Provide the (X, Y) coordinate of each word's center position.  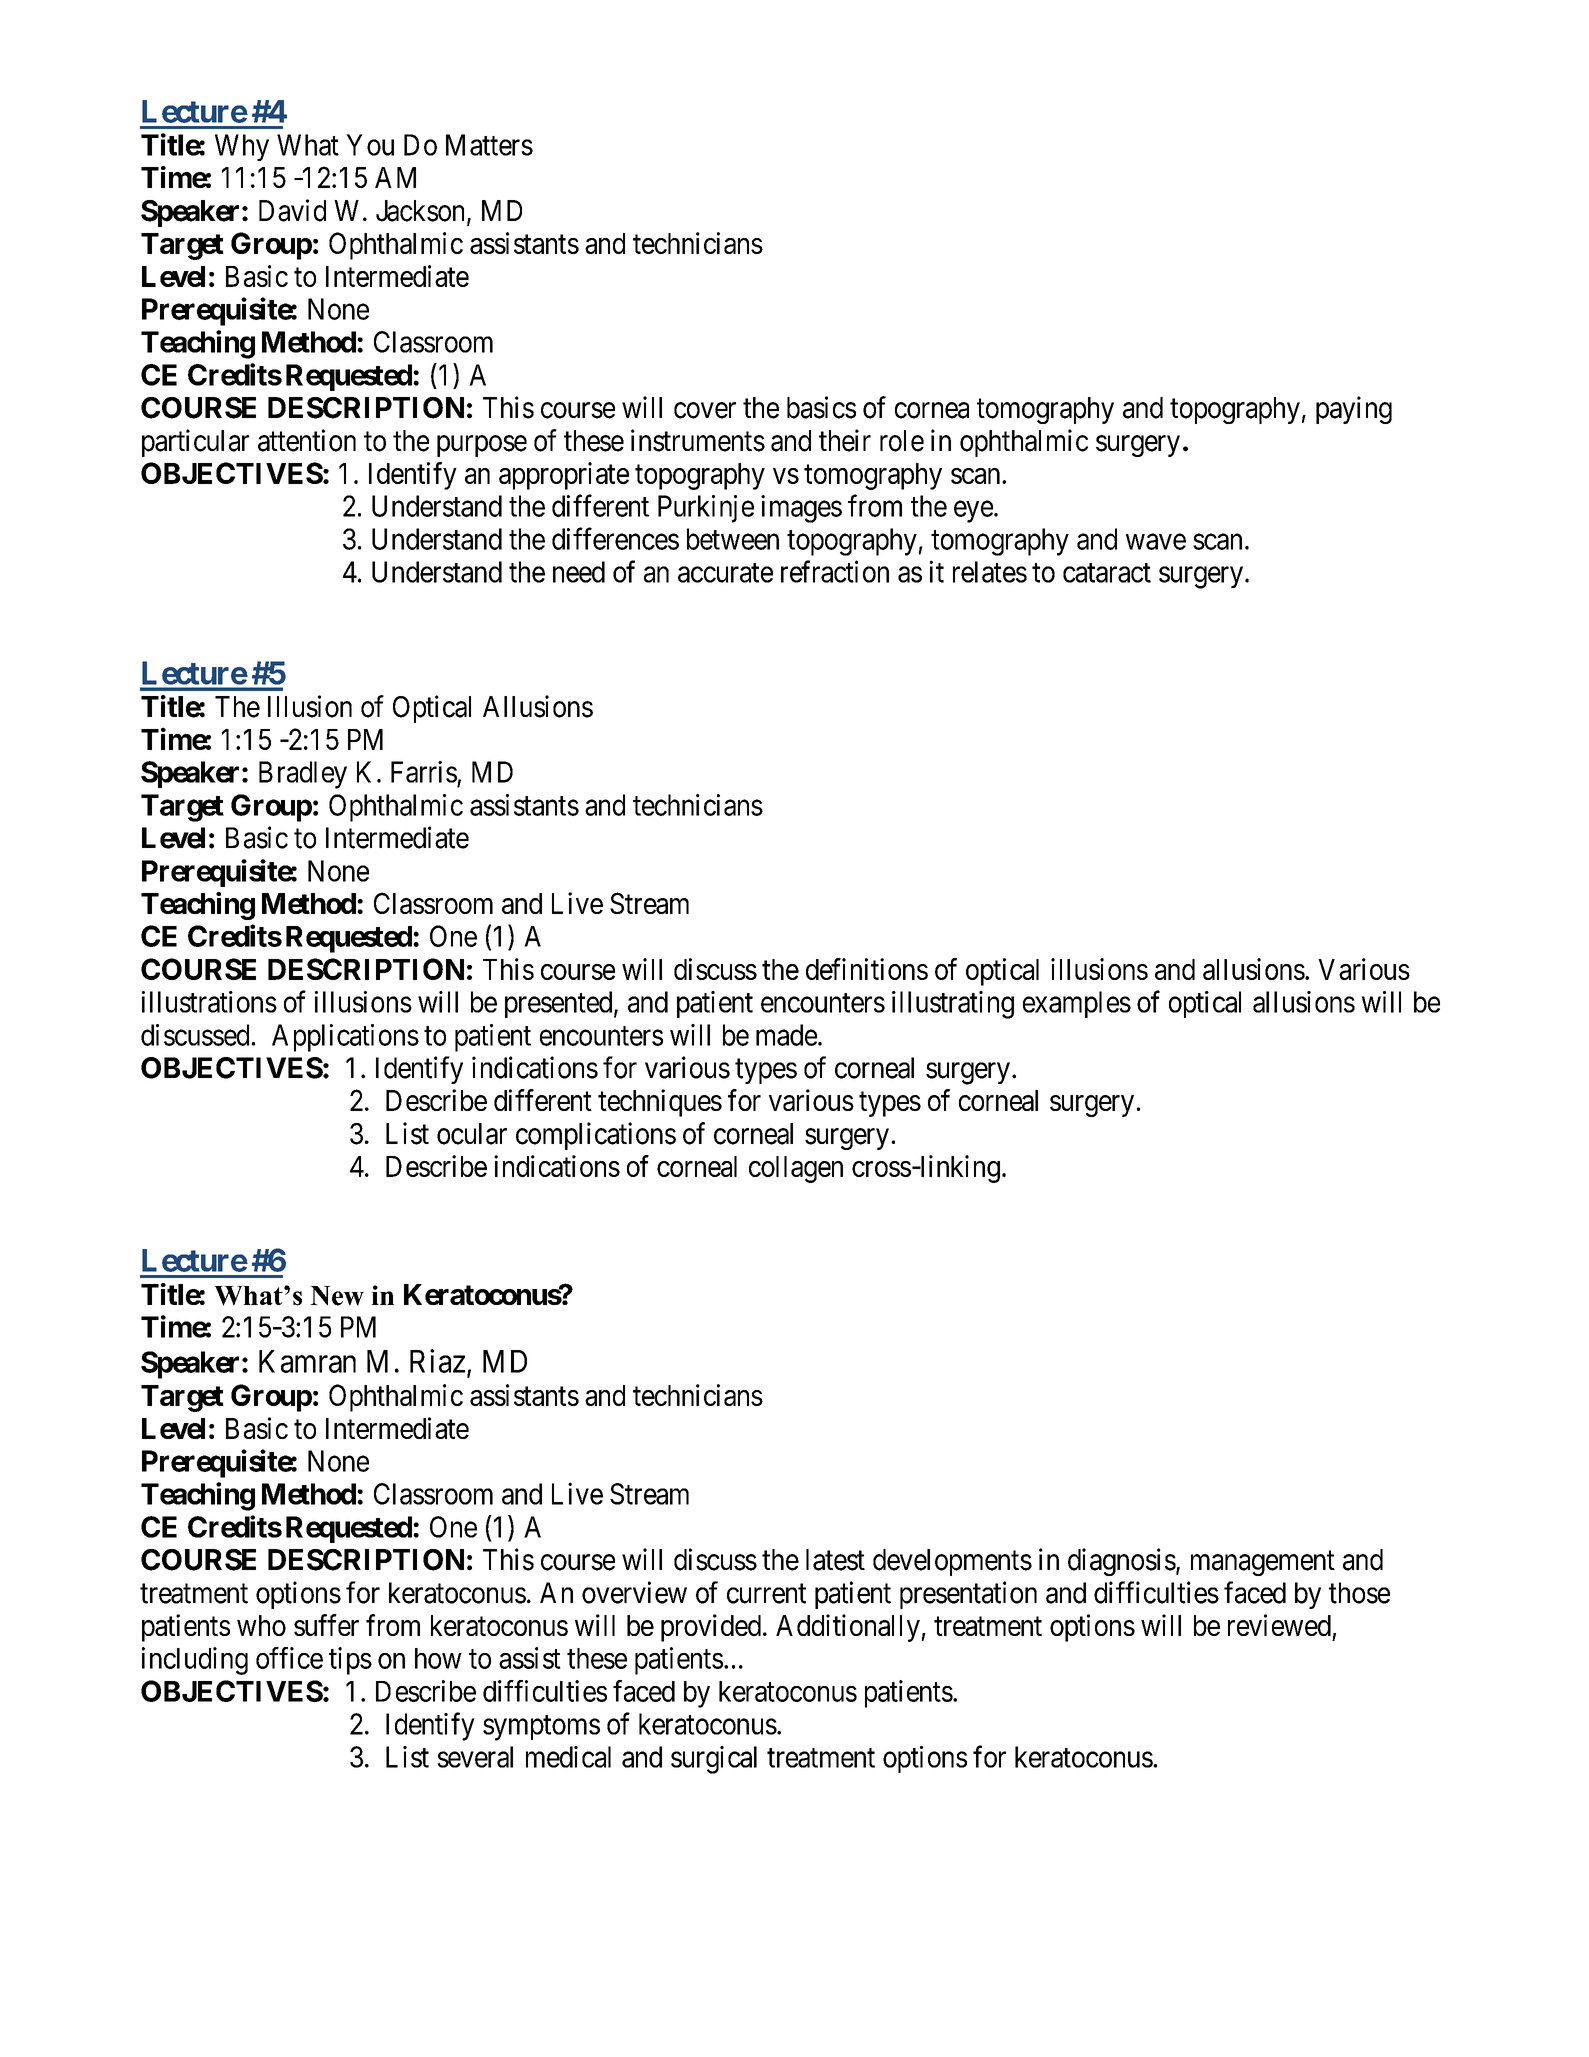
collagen (796, 1169)
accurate (725, 573)
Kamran (307, 1361)
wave (1156, 542)
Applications (345, 1038)
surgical (714, 1760)
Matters (489, 145)
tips (350, 1661)
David (292, 210)
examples (1077, 1004)
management (1263, 1563)
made (786, 1035)
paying (1354, 410)
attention (307, 440)
